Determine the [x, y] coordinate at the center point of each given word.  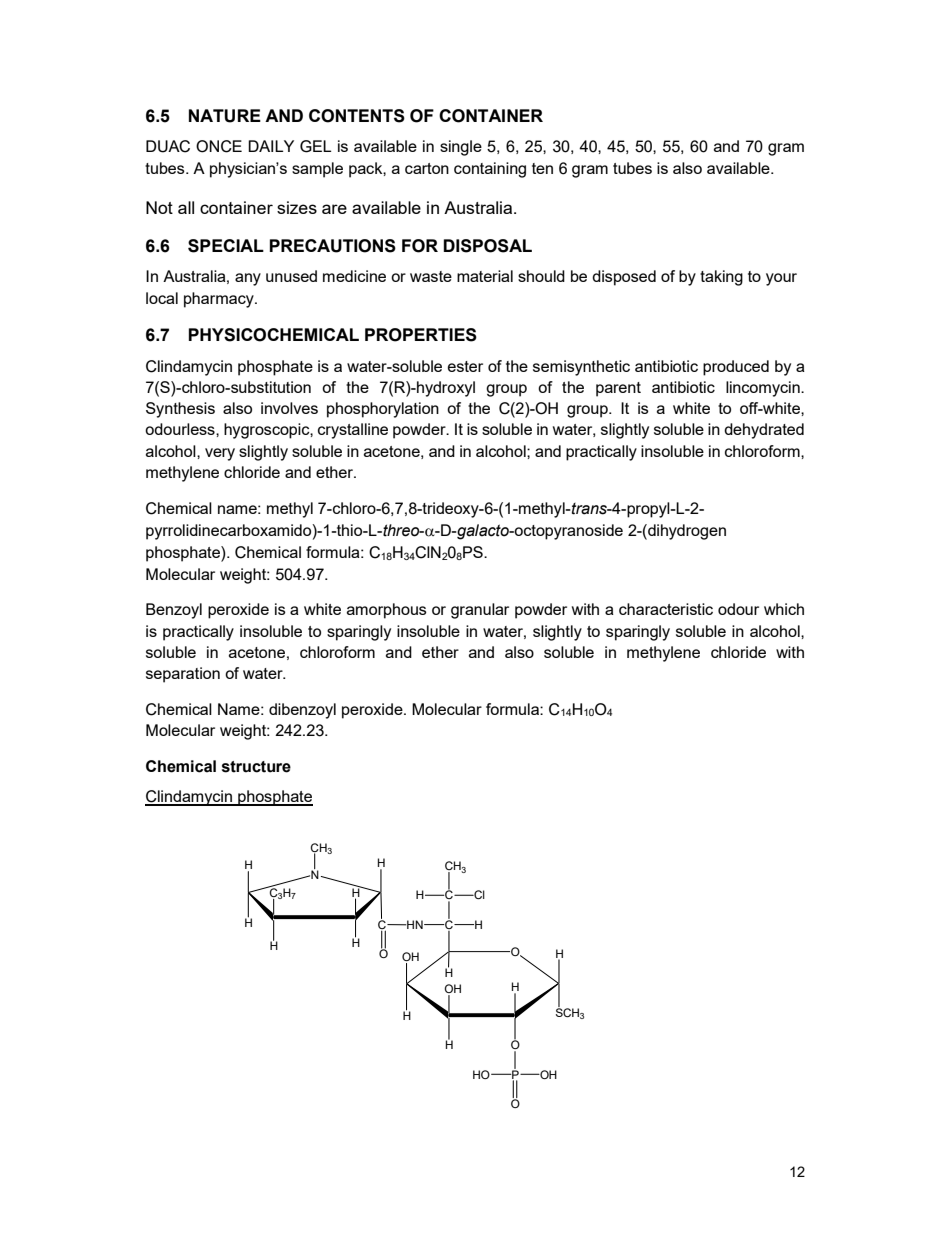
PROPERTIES [421, 335]
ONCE [219, 146]
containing [490, 170]
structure [256, 767]
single [461, 148]
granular [480, 611]
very [220, 454]
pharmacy [220, 300]
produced [736, 368]
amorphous [387, 611]
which [784, 609]
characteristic [666, 609]
